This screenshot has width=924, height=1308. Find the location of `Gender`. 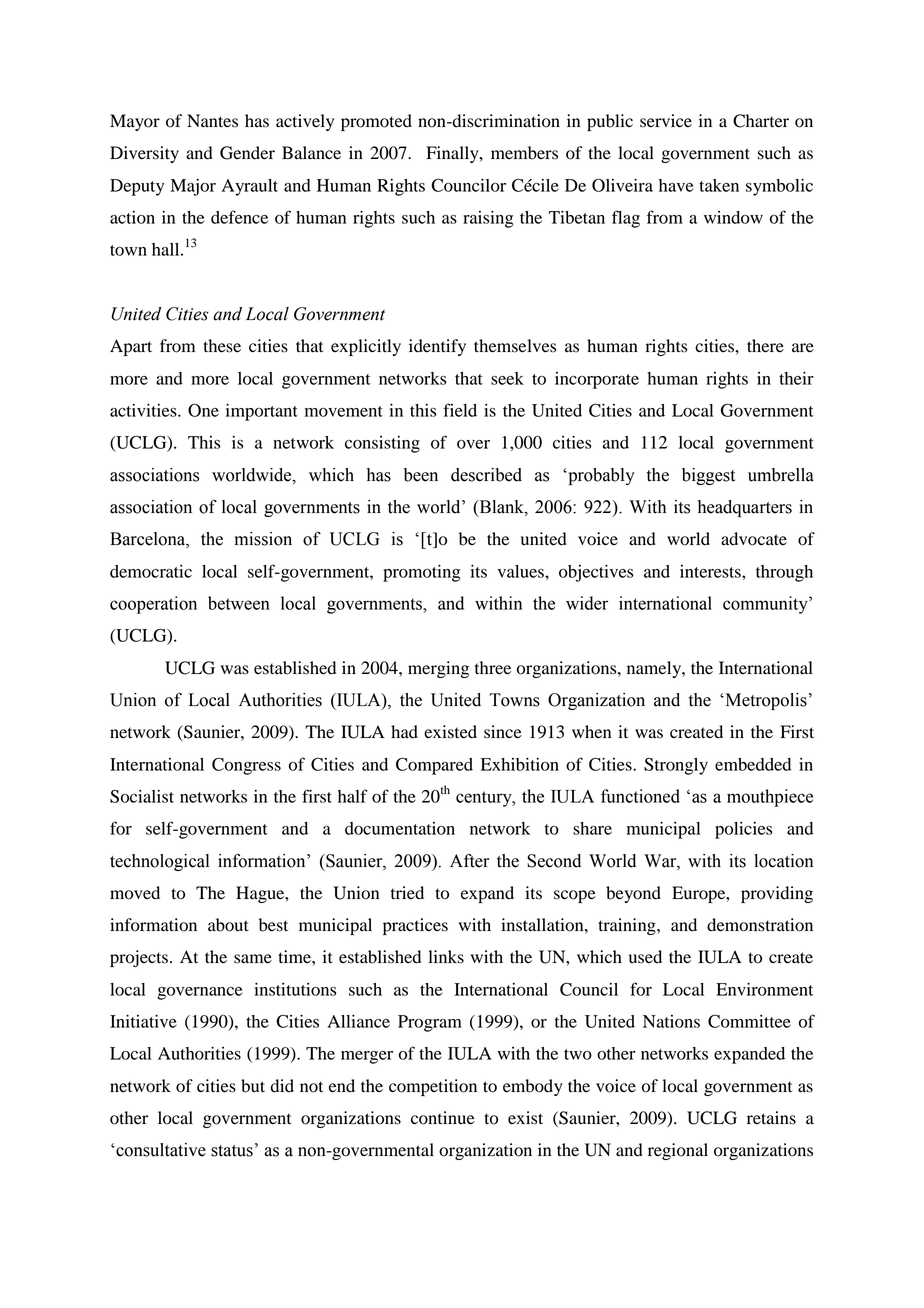

Gender is located at coordinates (247, 153).
